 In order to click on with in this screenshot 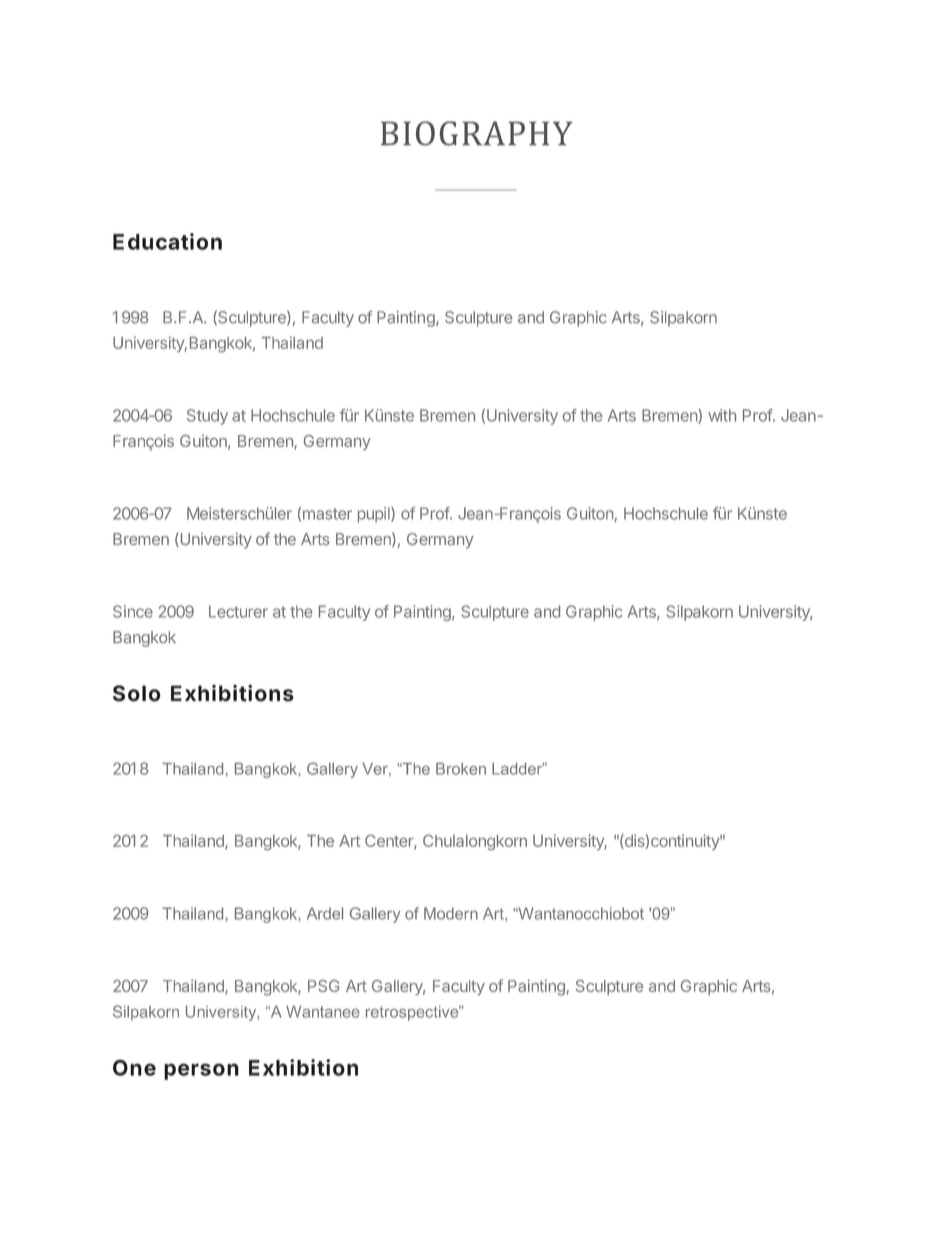, I will do `click(722, 415)`.
